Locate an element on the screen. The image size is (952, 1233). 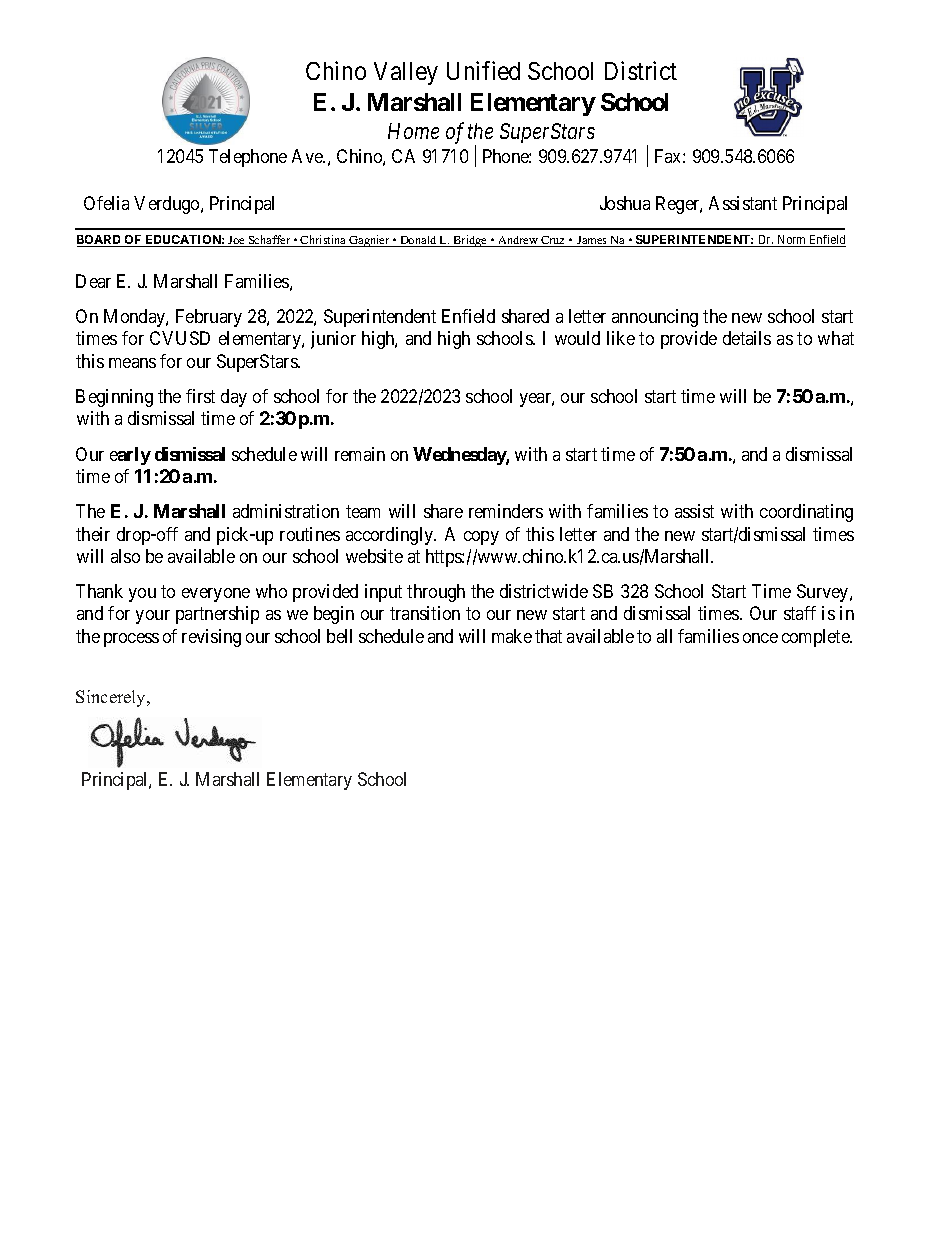
Unified is located at coordinates (483, 70).
